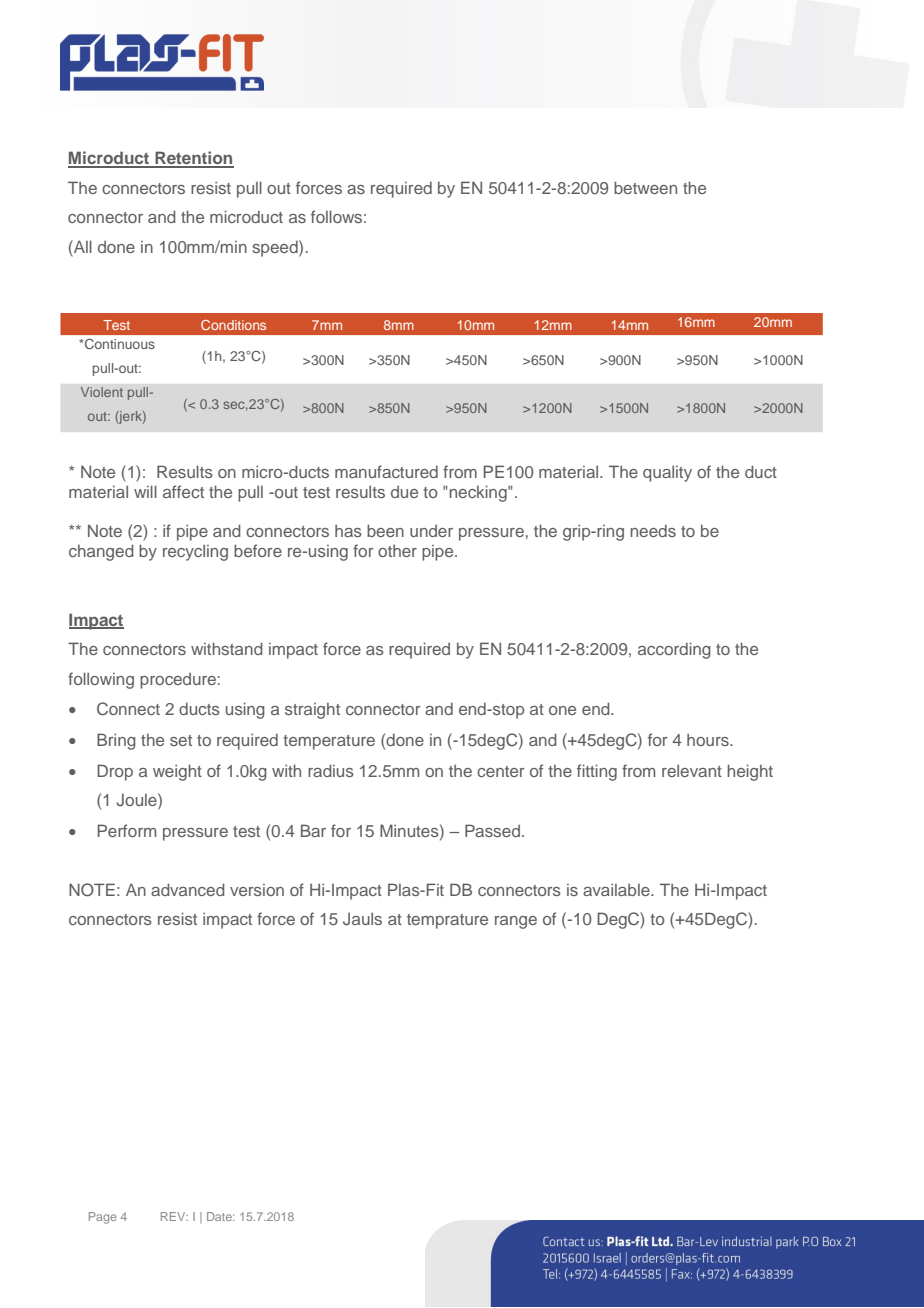  Describe the element at coordinates (645, 187) in the screenshot. I see `between` at that location.
